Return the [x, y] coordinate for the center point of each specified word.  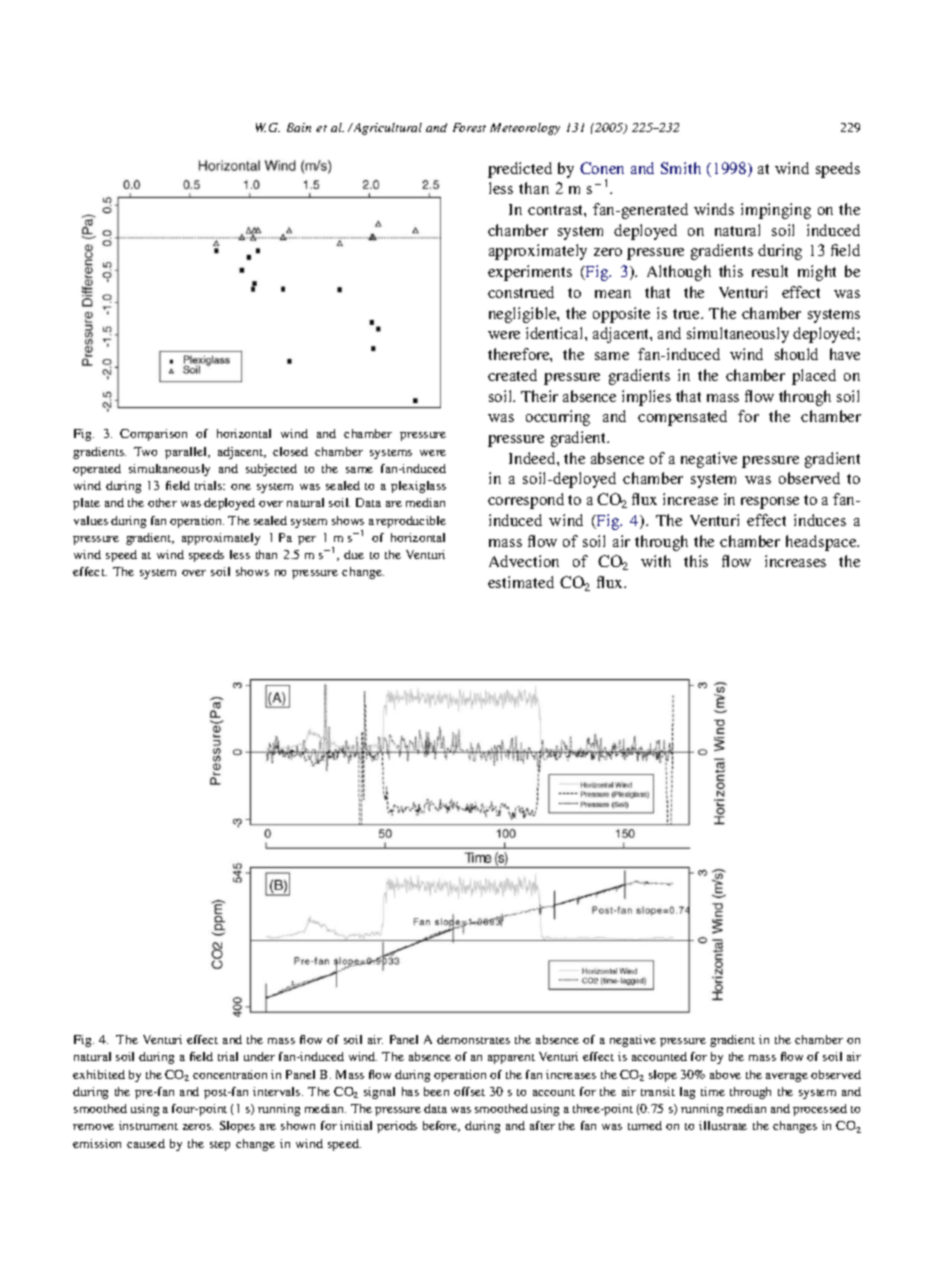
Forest [469, 127]
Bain [299, 127]
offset [469, 1091]
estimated [521, 582]
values [91, 520]
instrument [148, 1125]
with [656, 561]
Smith [681, 168]
